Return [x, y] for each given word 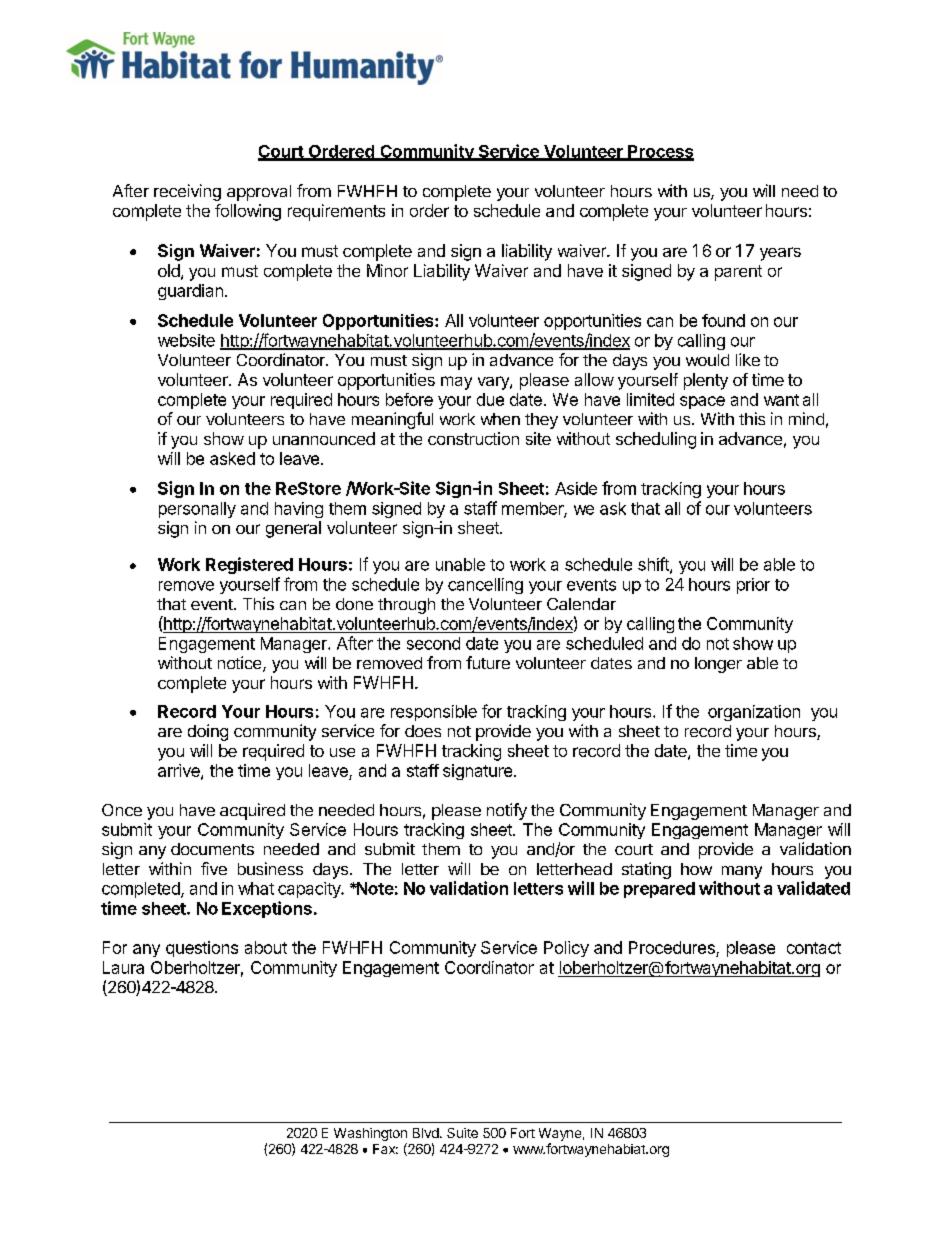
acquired [252, 811]
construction [473, 438]
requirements [336, 212]
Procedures [673, 949]
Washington [370, 1136]
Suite [462, 1133]
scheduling [656, 440]
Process [660, 152]
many [742, 872]
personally [197, 510]
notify [507, 811]
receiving [187, 192]
